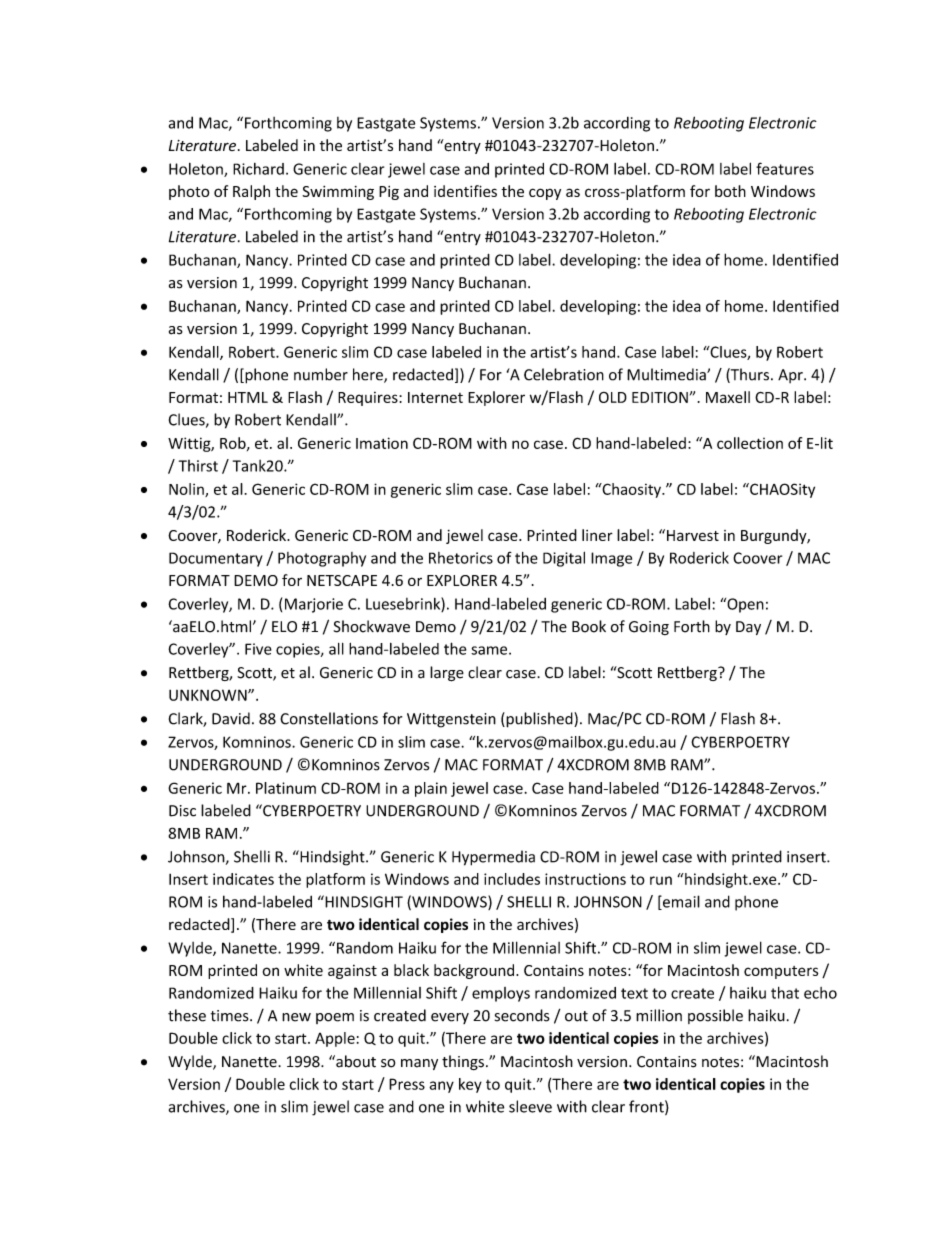  What do you see at coordinates (465, 191) in the screenshot?
I see `identifies` at bounding box center [465, 191].
